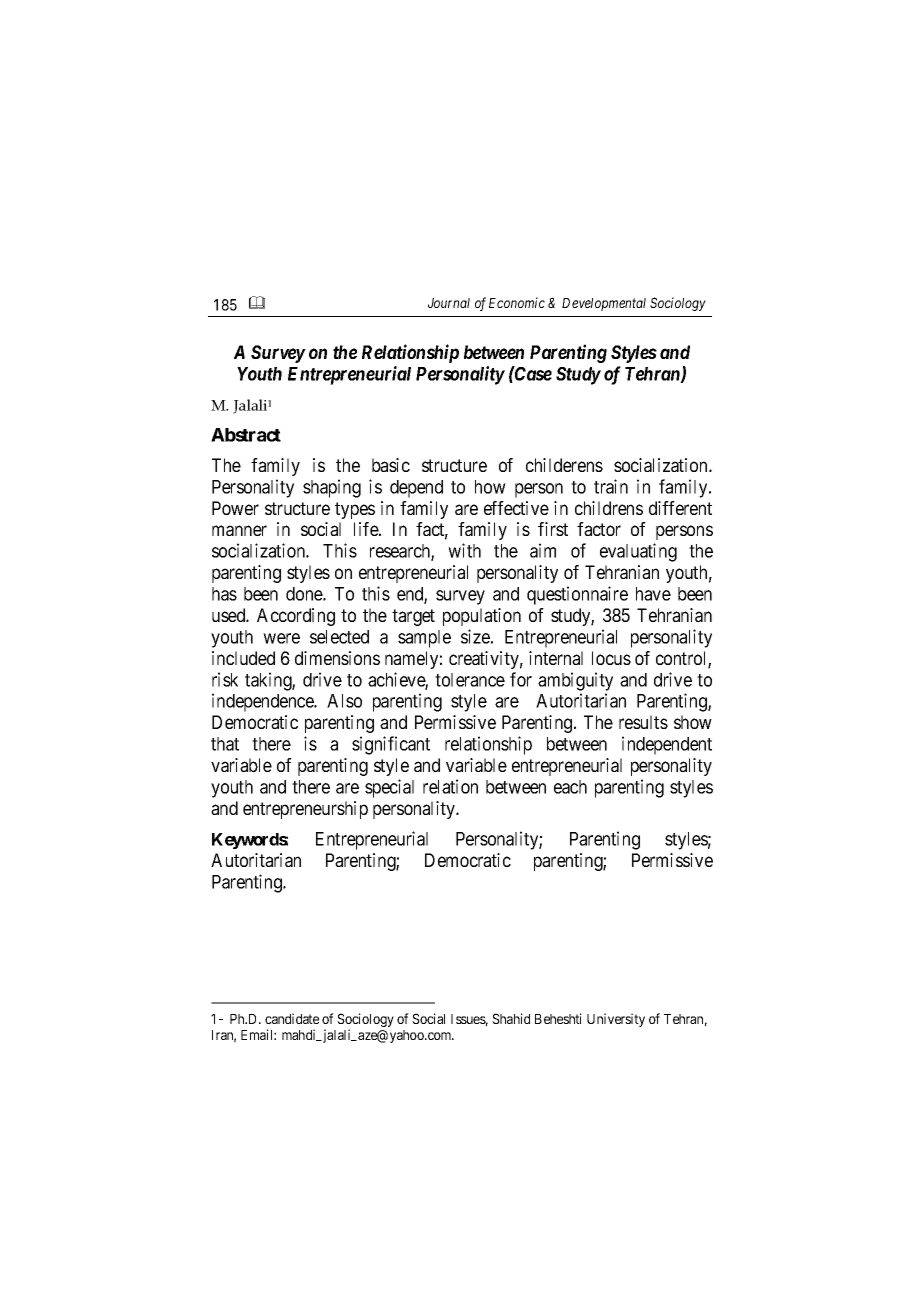  What do you see at coordinates (449, 303) in the screenshot?
I see `Journal` at bounding box center [449, 303].
